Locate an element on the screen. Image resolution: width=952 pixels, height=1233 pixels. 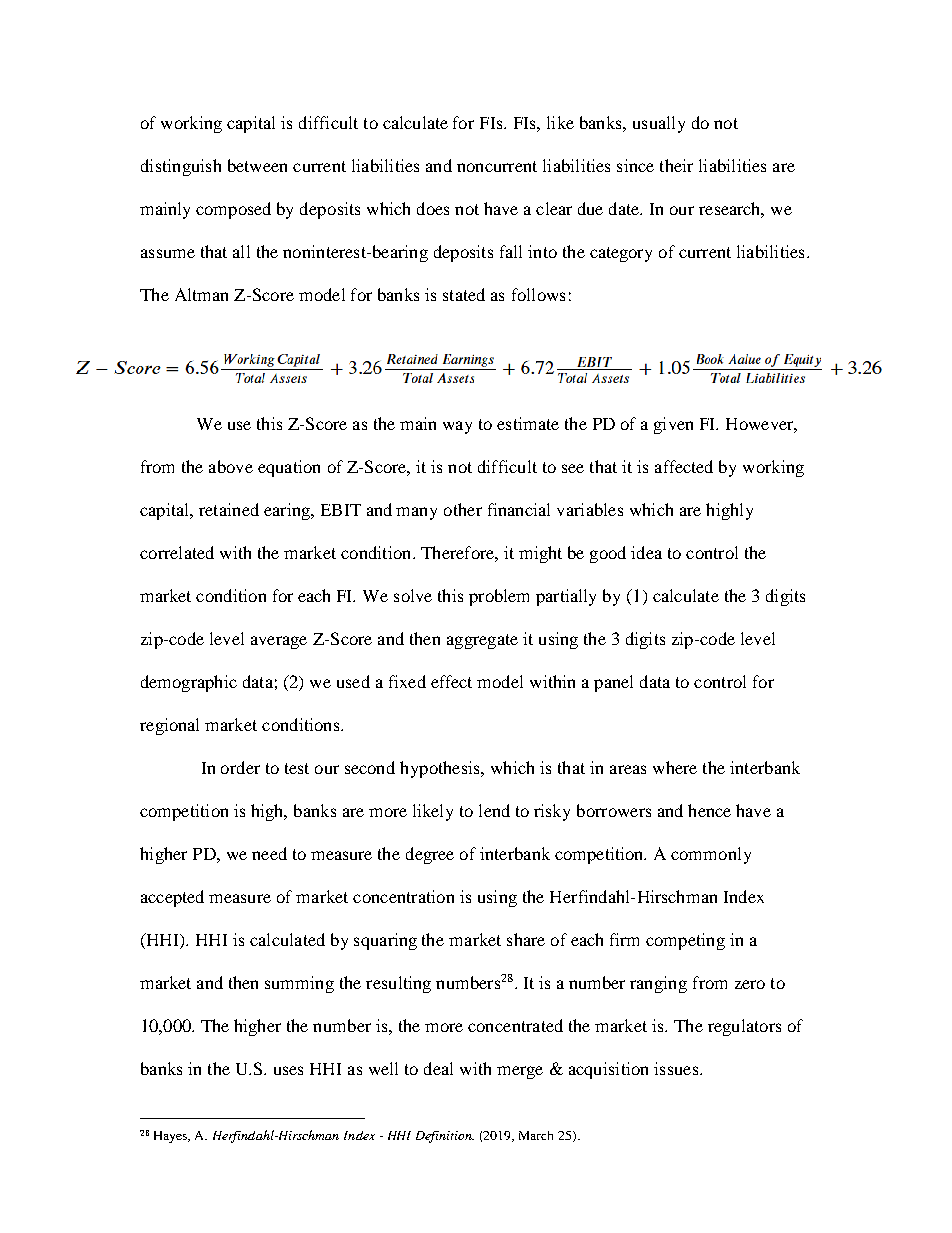
their is located at coordinates (676, 165).
